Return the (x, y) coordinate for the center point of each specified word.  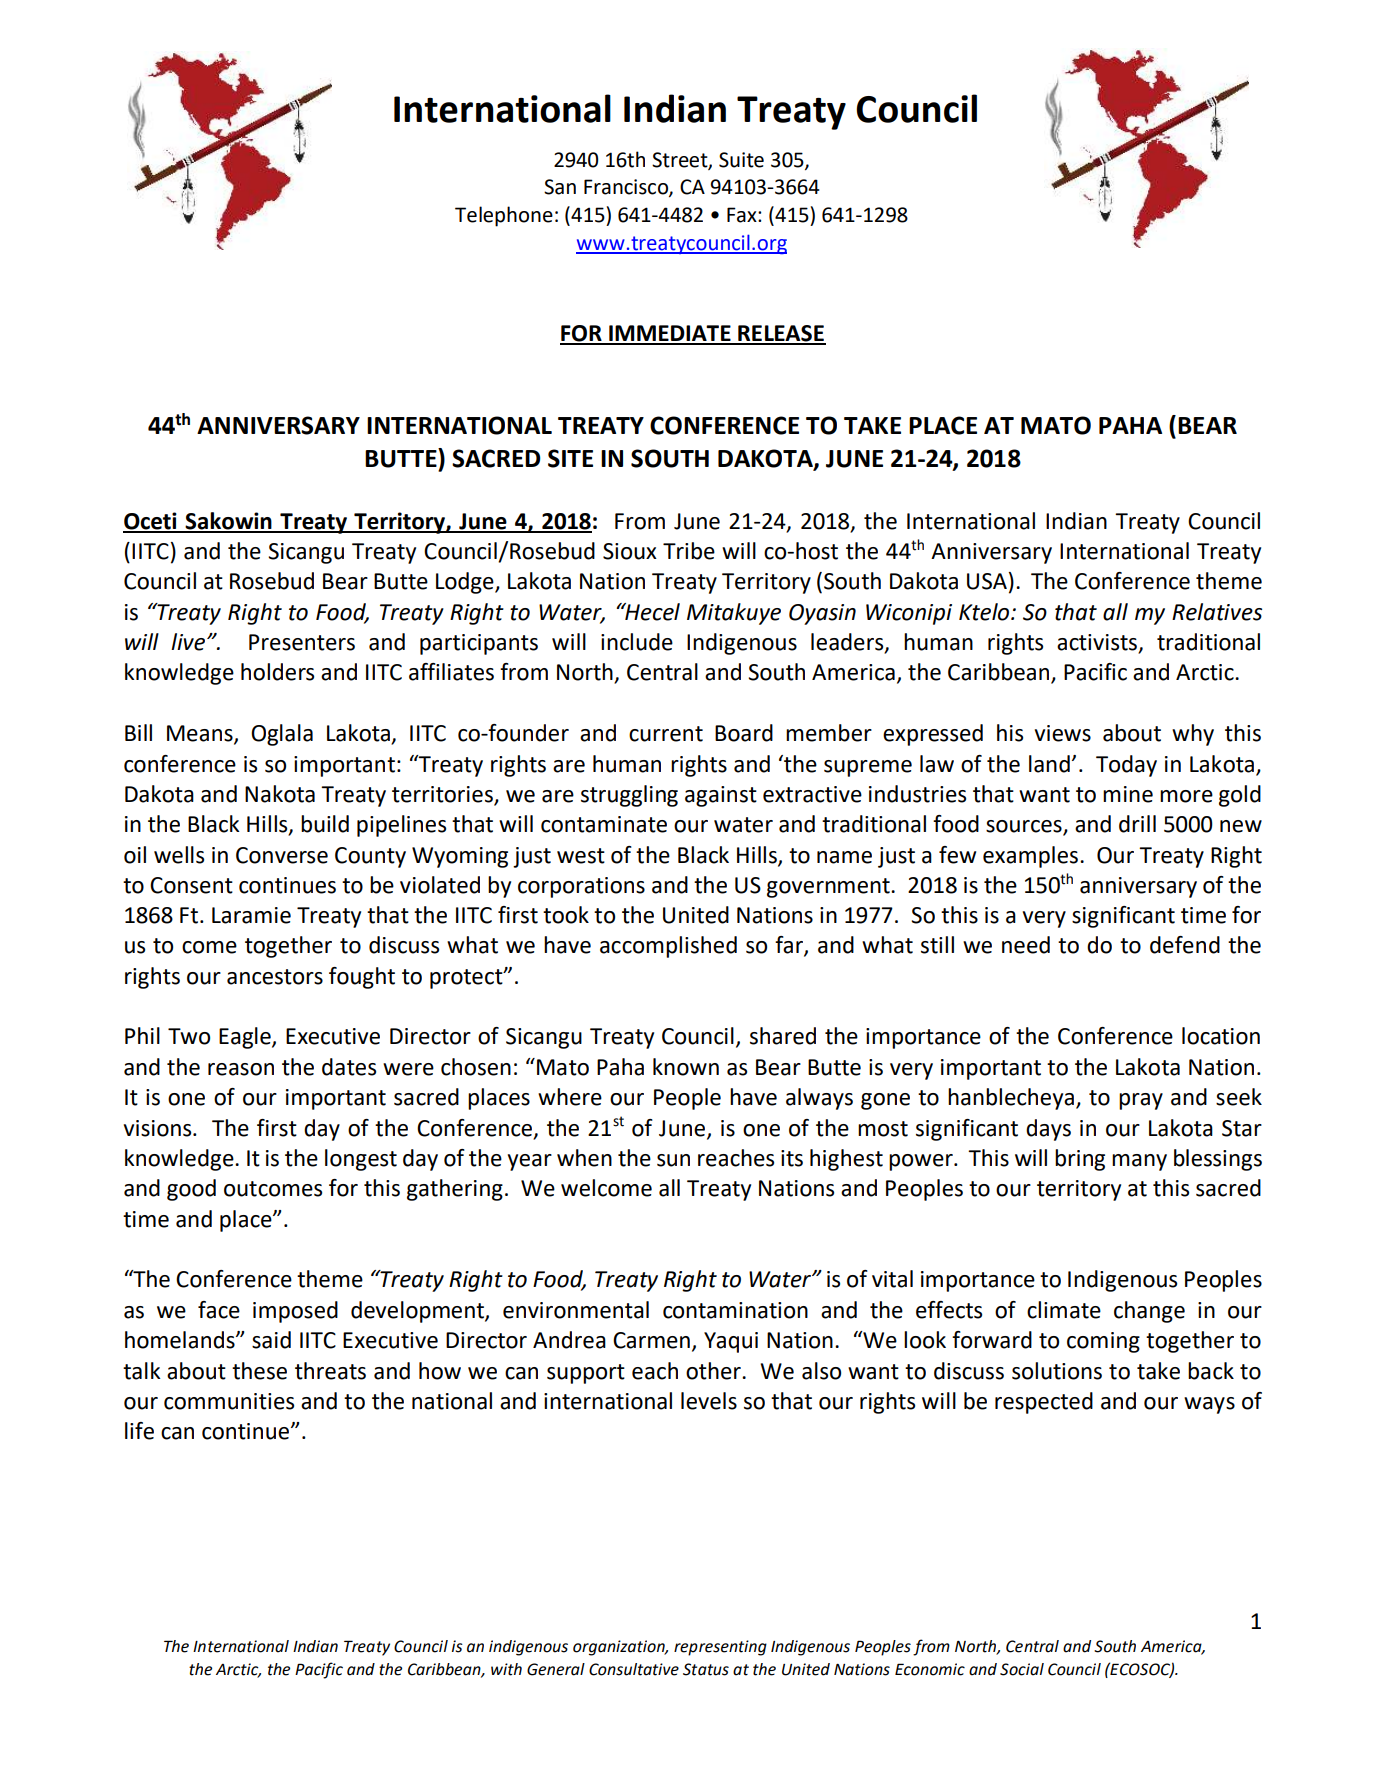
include (637, 642)
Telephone (504, 216)
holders (277, 672)
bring (1080, 1160)
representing (720, 1648)
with (506, 1669)
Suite (741, 160)
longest (361, 1160)
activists (1098, 643)
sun (673, 1160)
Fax (743, 215)
